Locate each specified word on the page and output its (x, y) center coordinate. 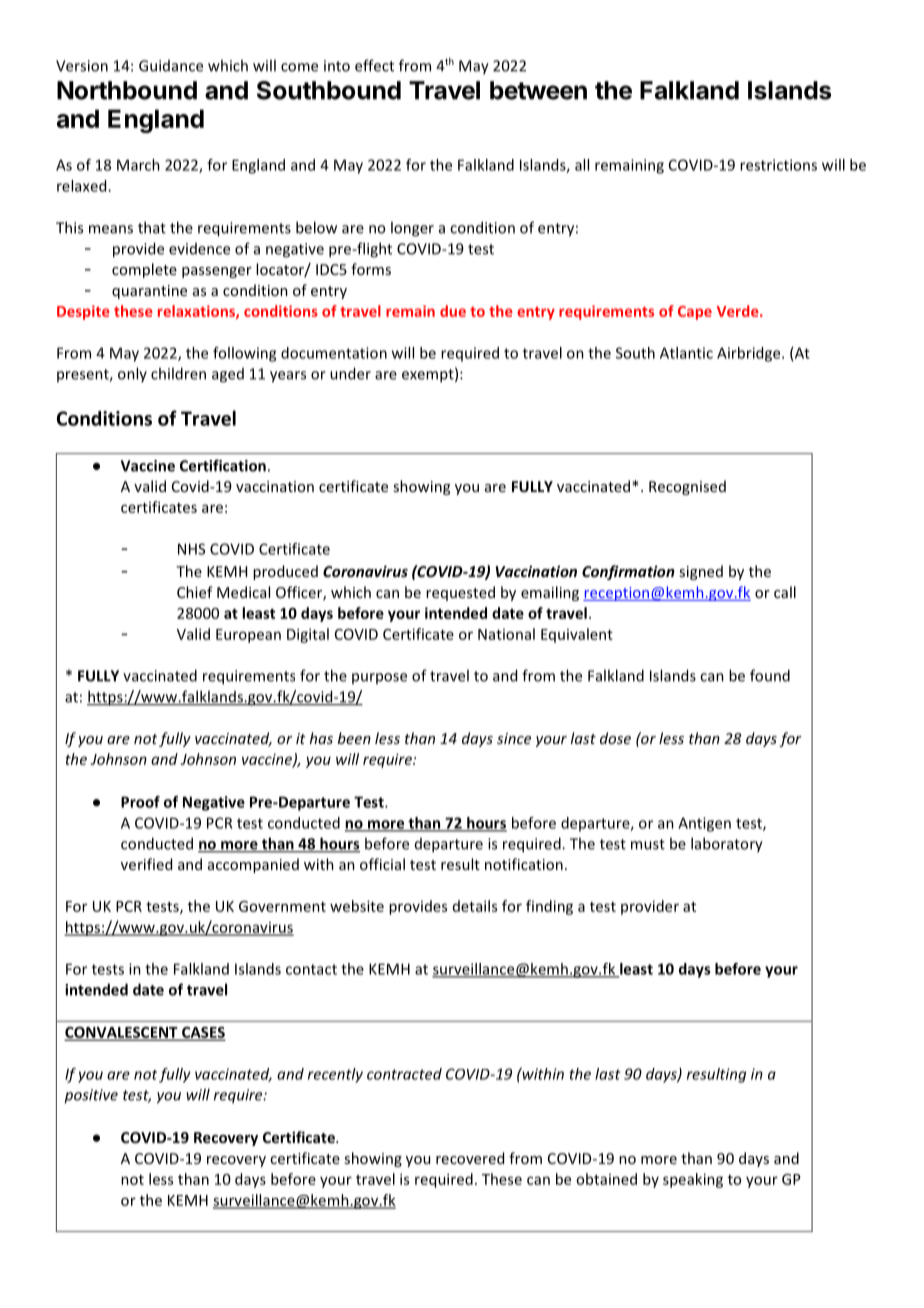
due (453, 311)
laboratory (727, 845)
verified (146, 864)
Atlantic (686, 353)
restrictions (778, 165)
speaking (693, 1180)
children (178, 373)
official (382, 864)
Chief (195, 592)
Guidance (171, 66)
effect (374, 65)
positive (91, 1096)
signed (701, 572)
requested (460, 593)
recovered (470, 1158)
